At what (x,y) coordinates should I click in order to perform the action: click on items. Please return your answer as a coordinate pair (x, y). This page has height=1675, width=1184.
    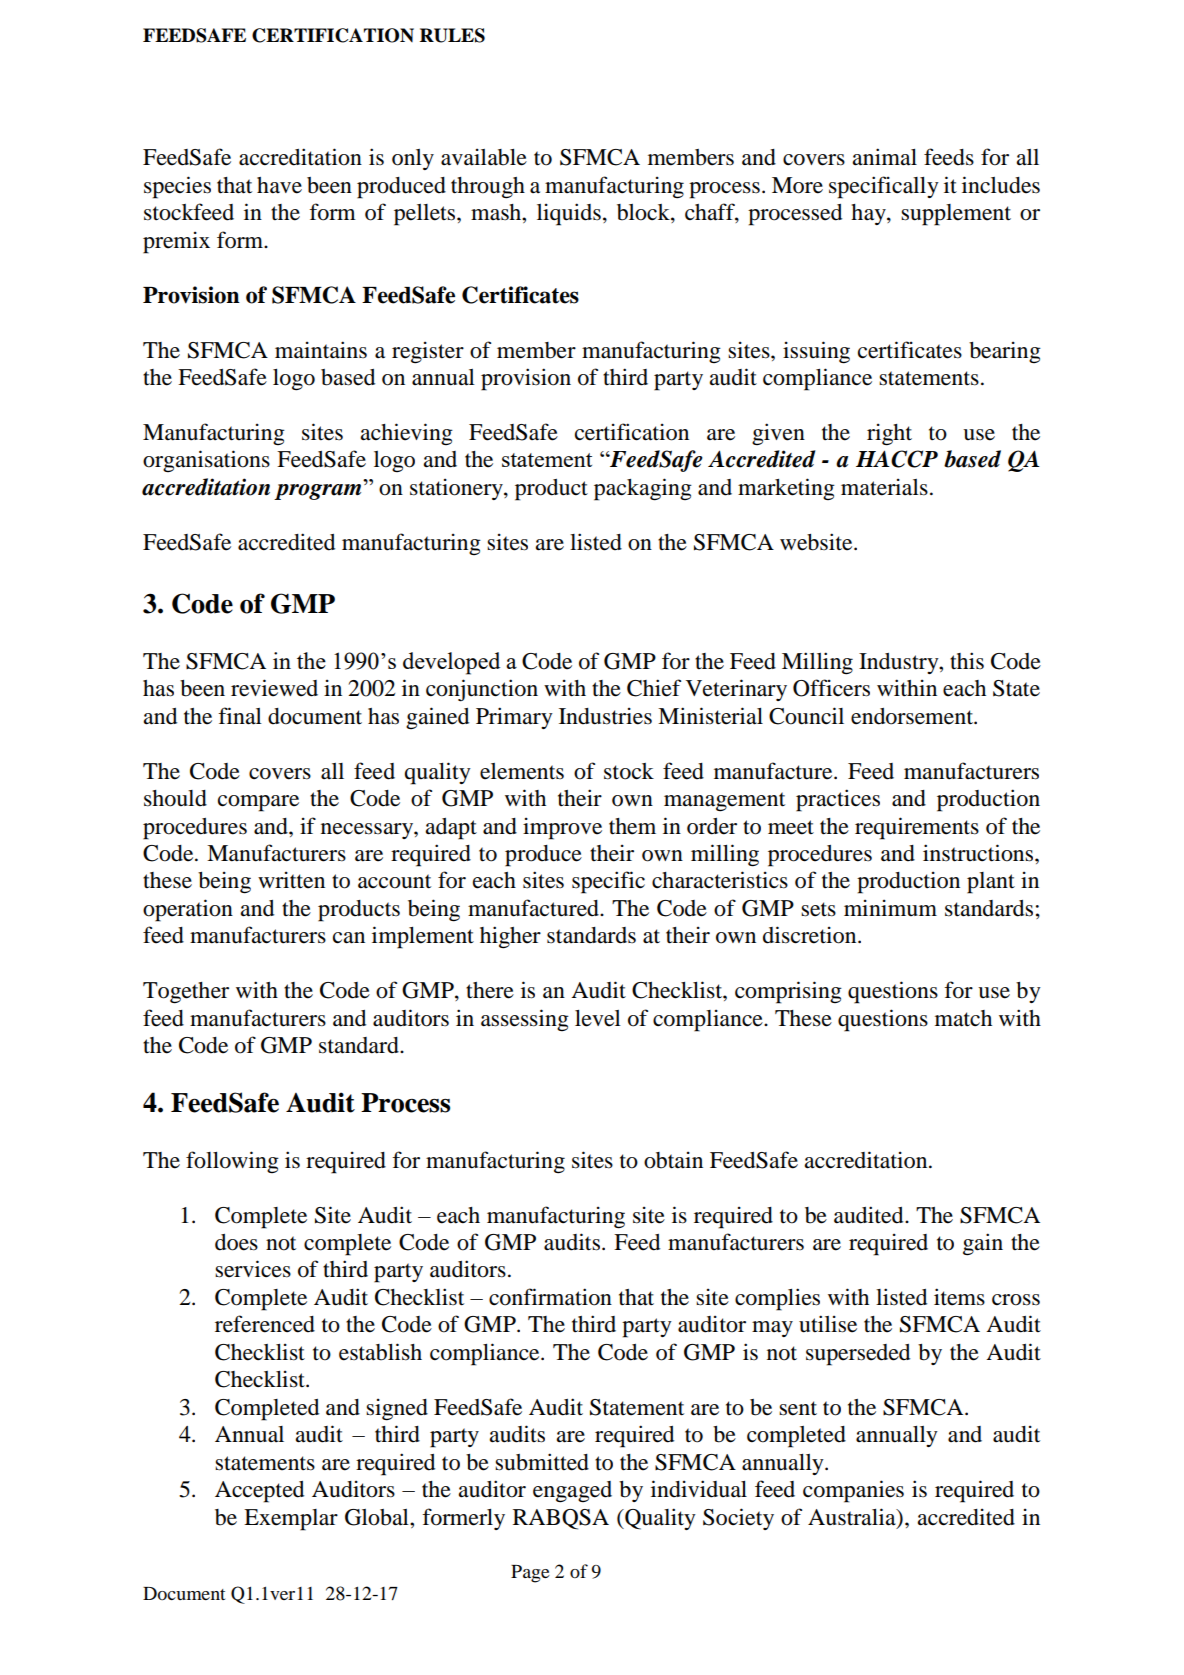
    Looking at the image, I should click on (959, 1297).
